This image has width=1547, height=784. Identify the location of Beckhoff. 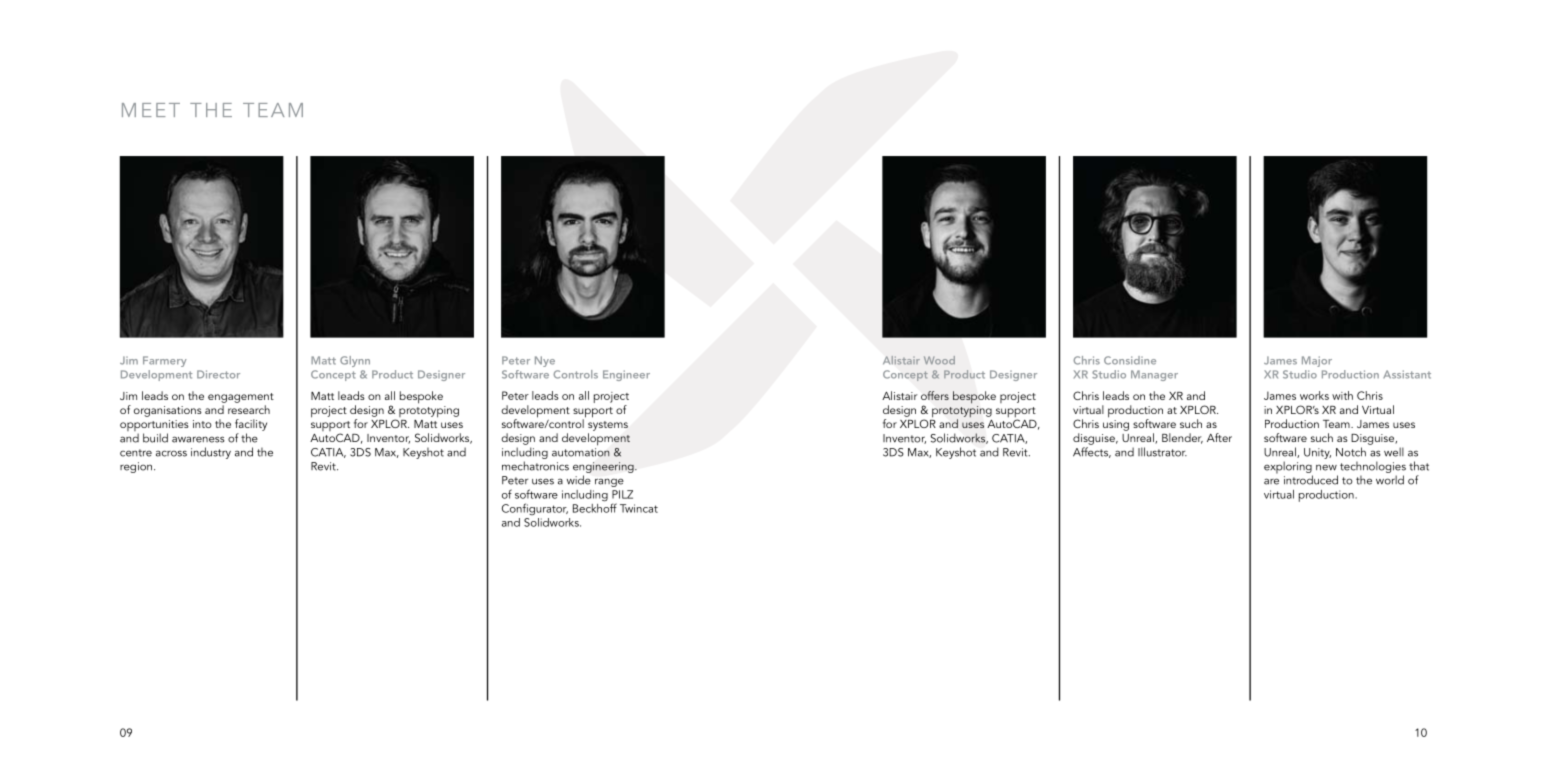
(595, 507).
